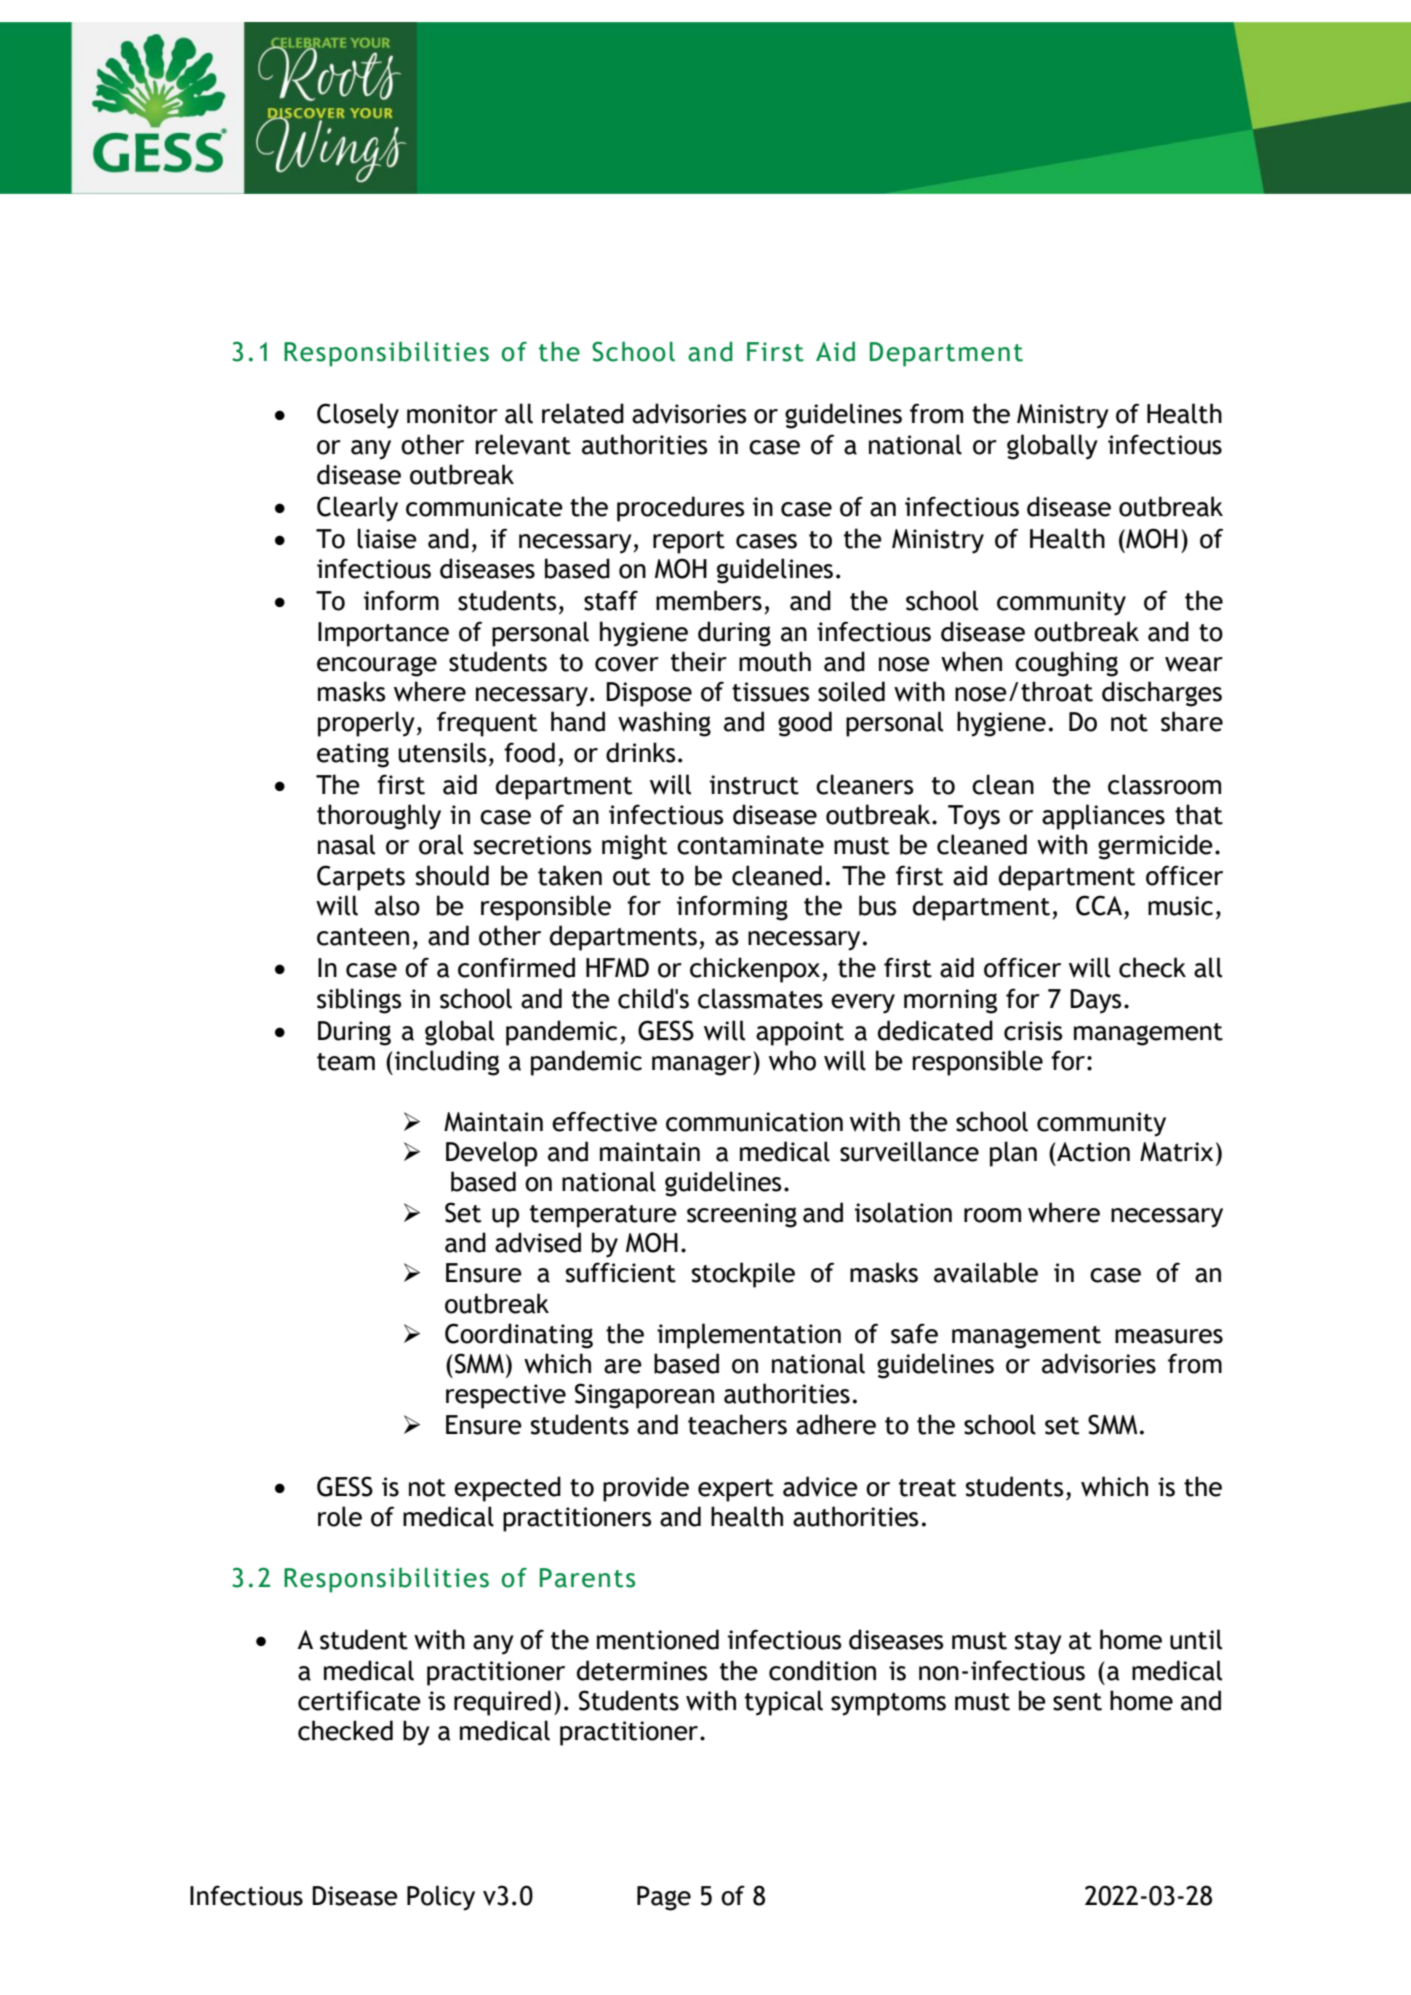  Describe the element at coordinates (1099, 905) in the screenshot. I see `CCA` at that location.
